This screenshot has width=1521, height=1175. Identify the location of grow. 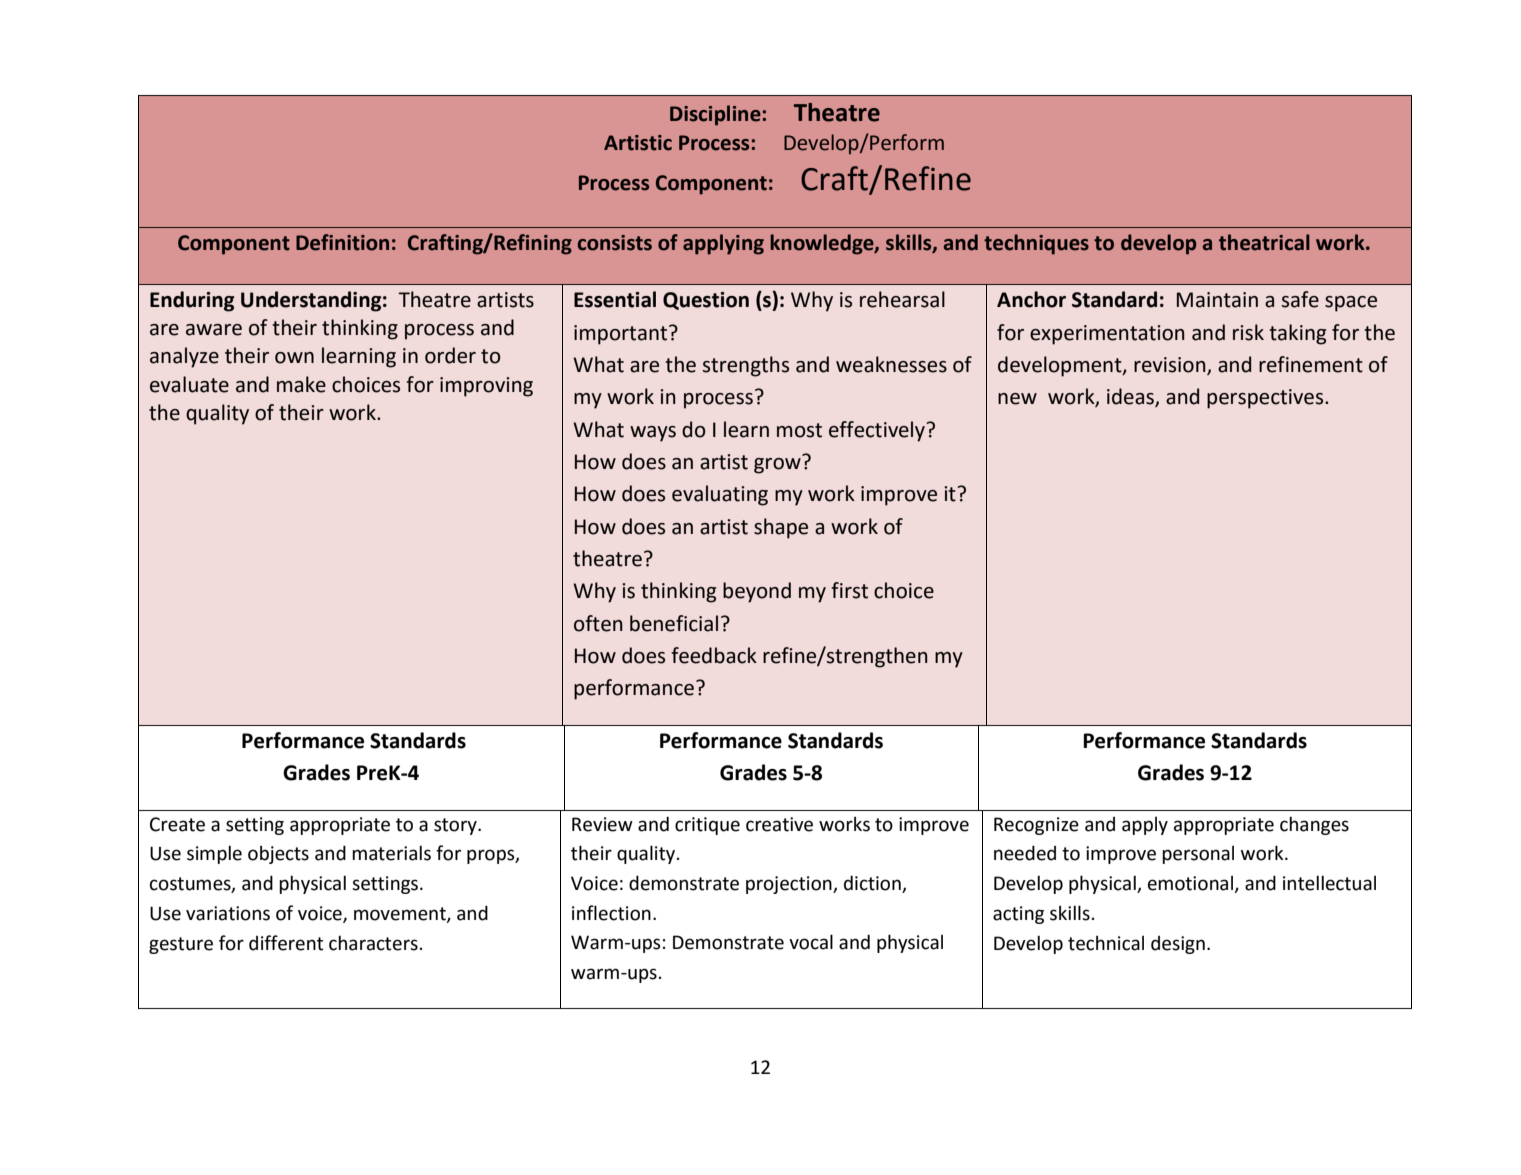
(777, 466).
